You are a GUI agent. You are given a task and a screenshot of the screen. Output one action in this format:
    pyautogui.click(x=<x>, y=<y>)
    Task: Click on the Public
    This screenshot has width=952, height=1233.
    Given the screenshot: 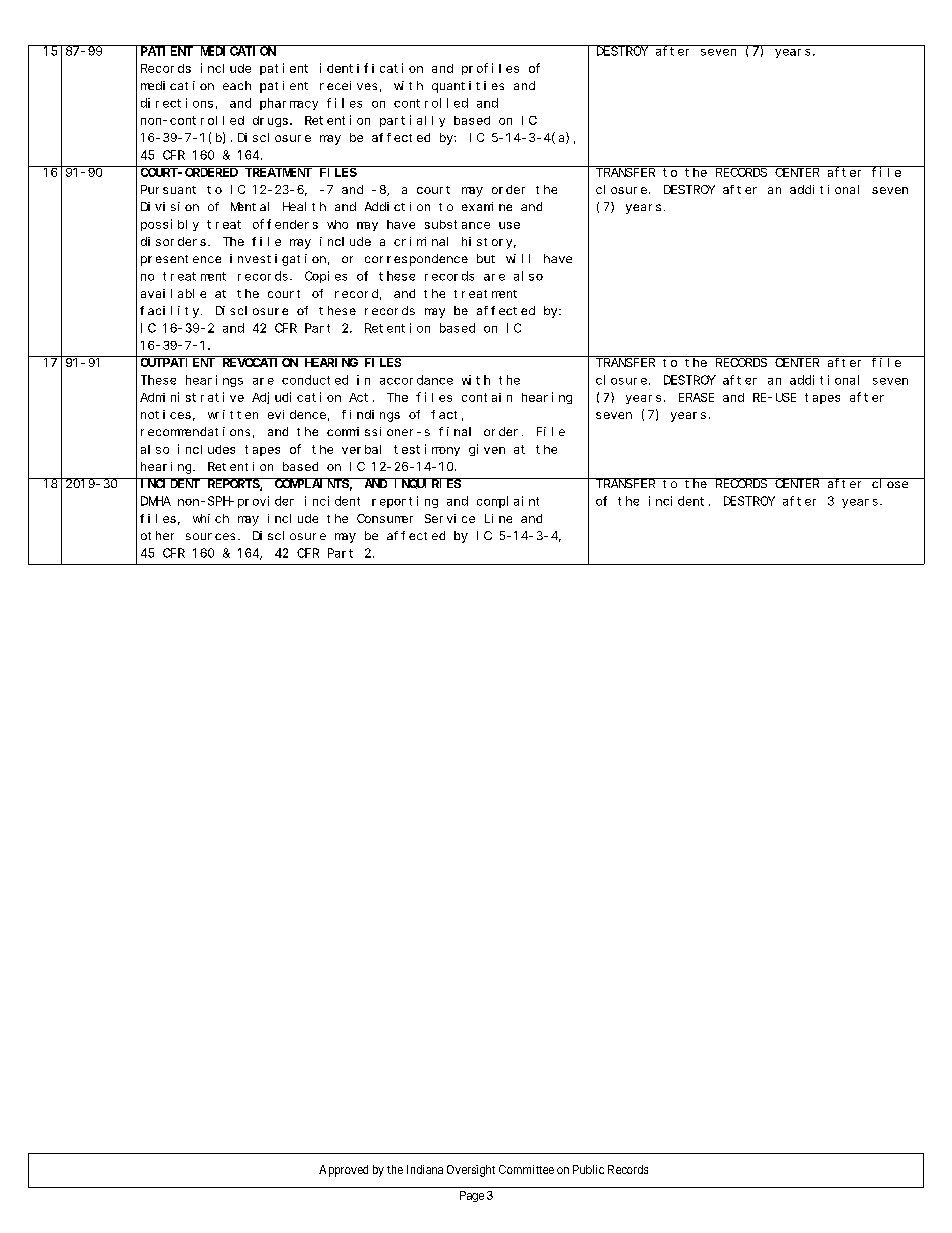 What is the action you would take?
    pyautogui.click(x=588, y=1169)
